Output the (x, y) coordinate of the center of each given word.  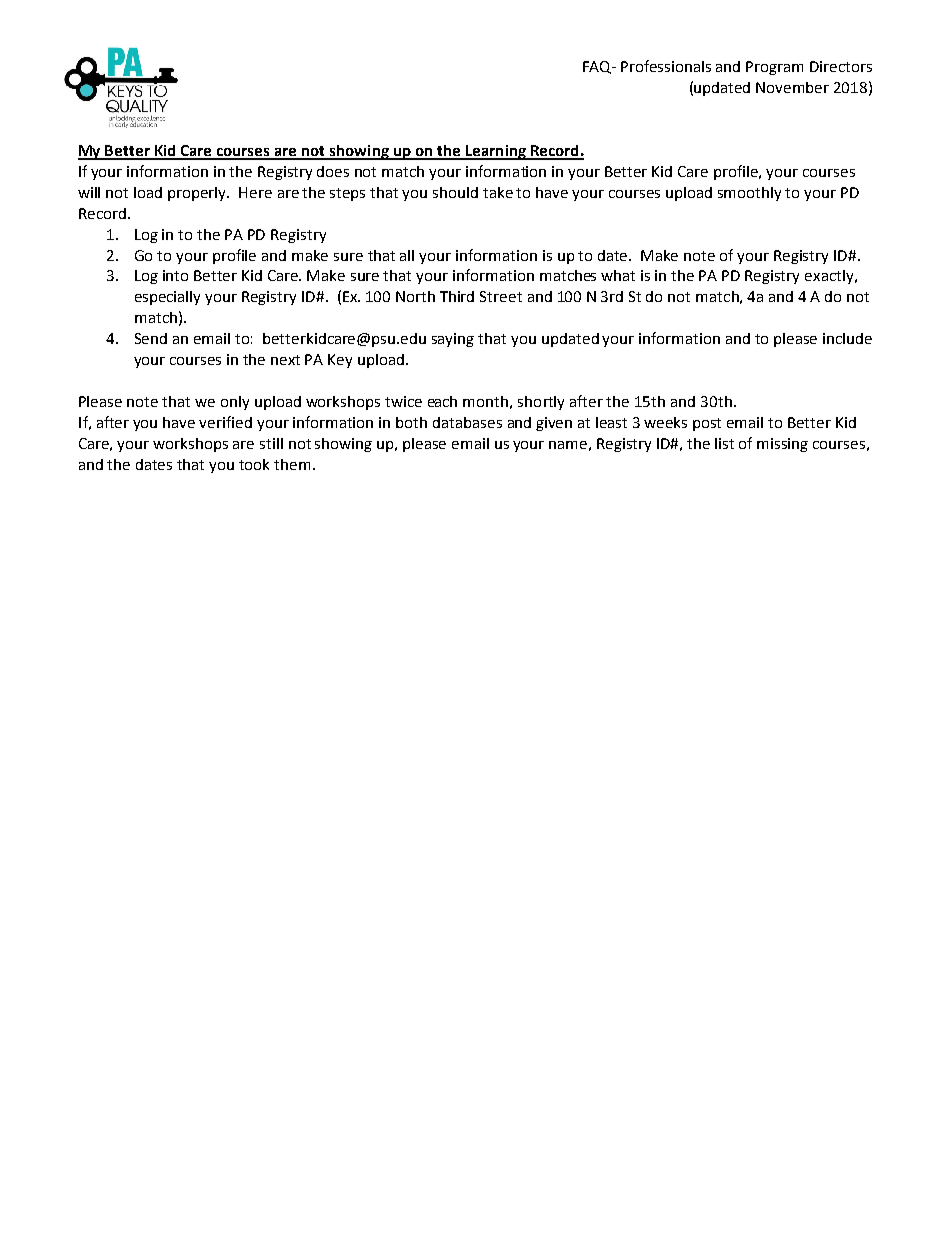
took (254, 464)
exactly (830, 277)
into (175, 275)
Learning (496, 152)
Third (457, 296)
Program (774, 68)
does (333, 171)
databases (467, 422)
